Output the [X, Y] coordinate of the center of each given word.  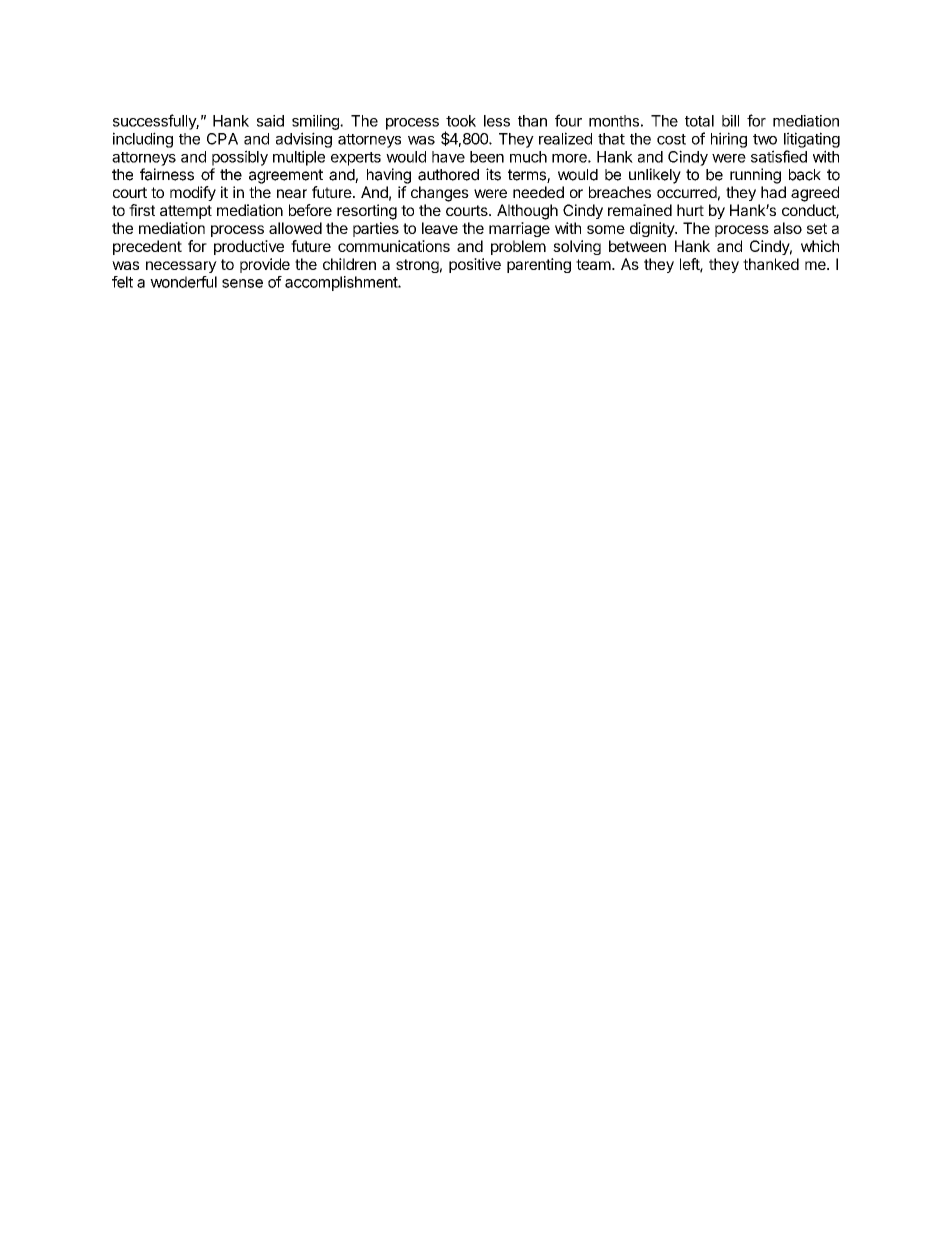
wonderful [183, 282]
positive [475, 265]
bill [730, 121]
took [461, 121]
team [593, 264]
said [270, 121]
